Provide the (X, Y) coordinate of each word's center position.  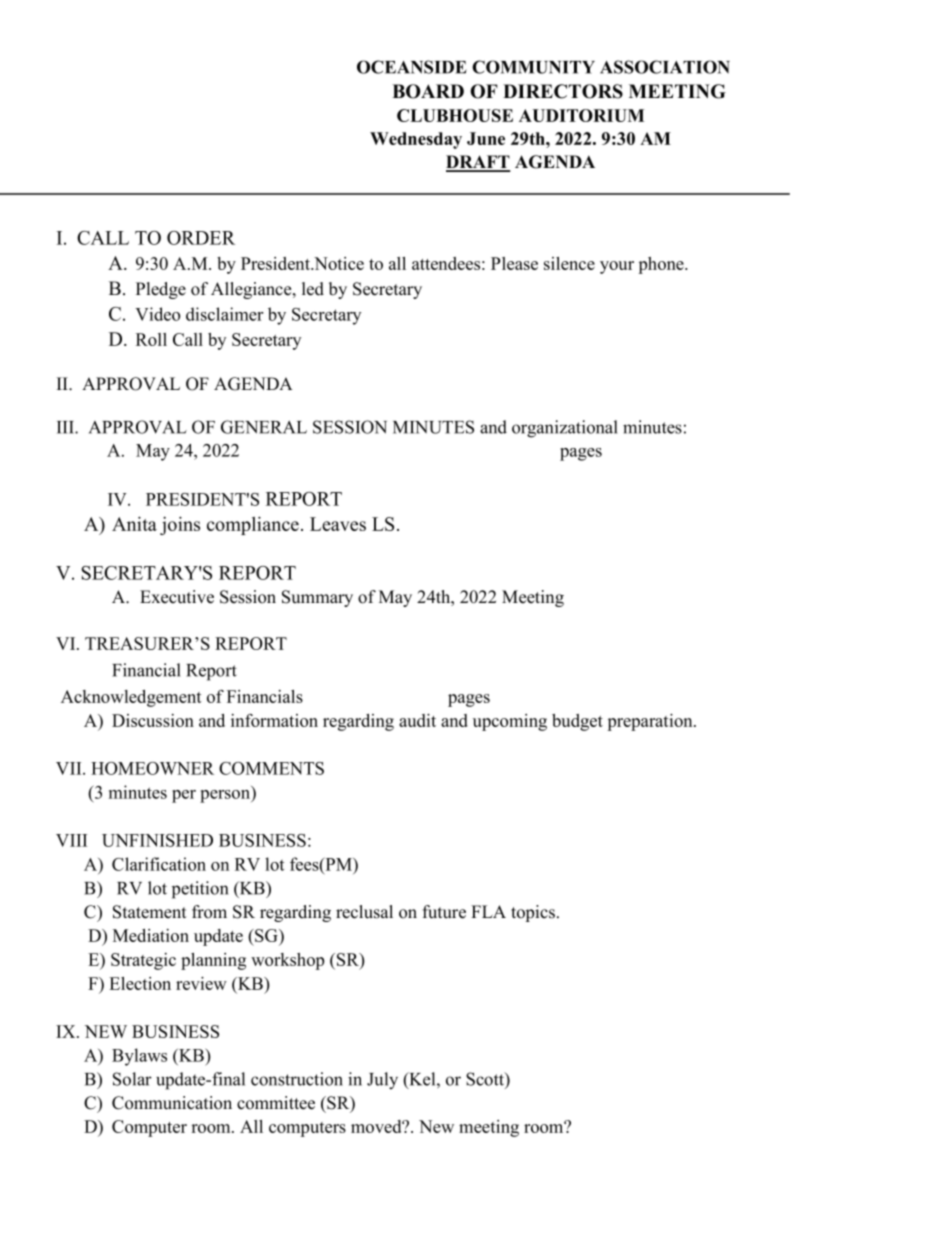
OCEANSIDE (412, 67)
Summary (317, 598)
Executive (177, 597)
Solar (132, 1079)
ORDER (201, 238)
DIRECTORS (563, 91)
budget (577, 722)
